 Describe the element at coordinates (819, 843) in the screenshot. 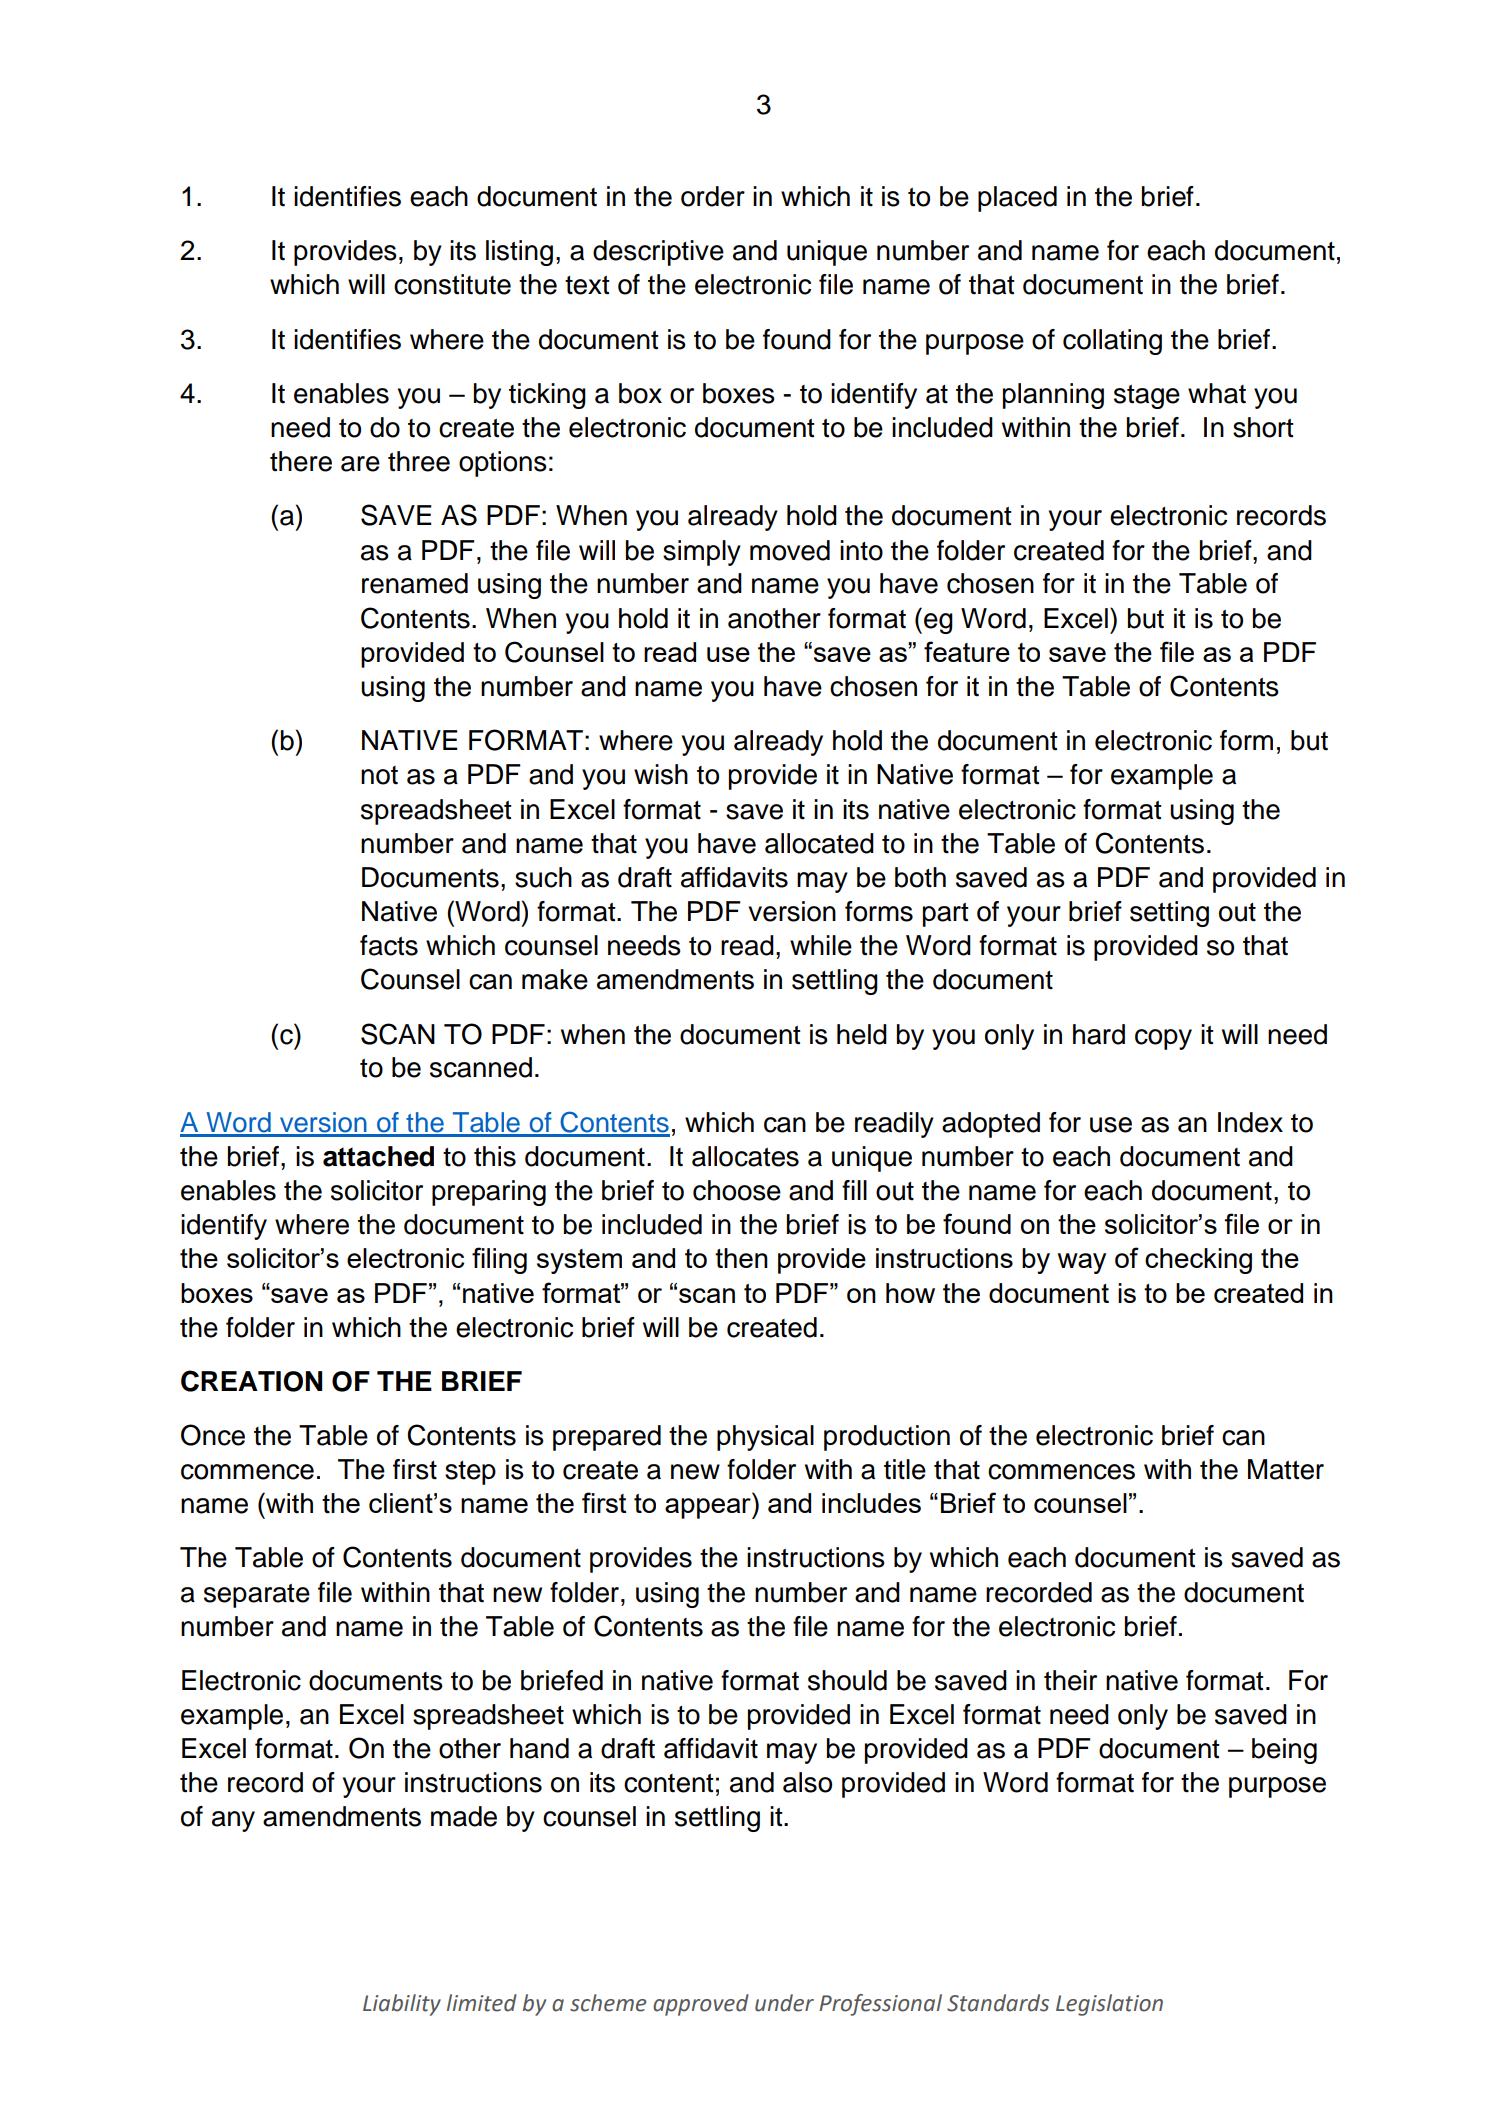

I see `allocated` at that location.
